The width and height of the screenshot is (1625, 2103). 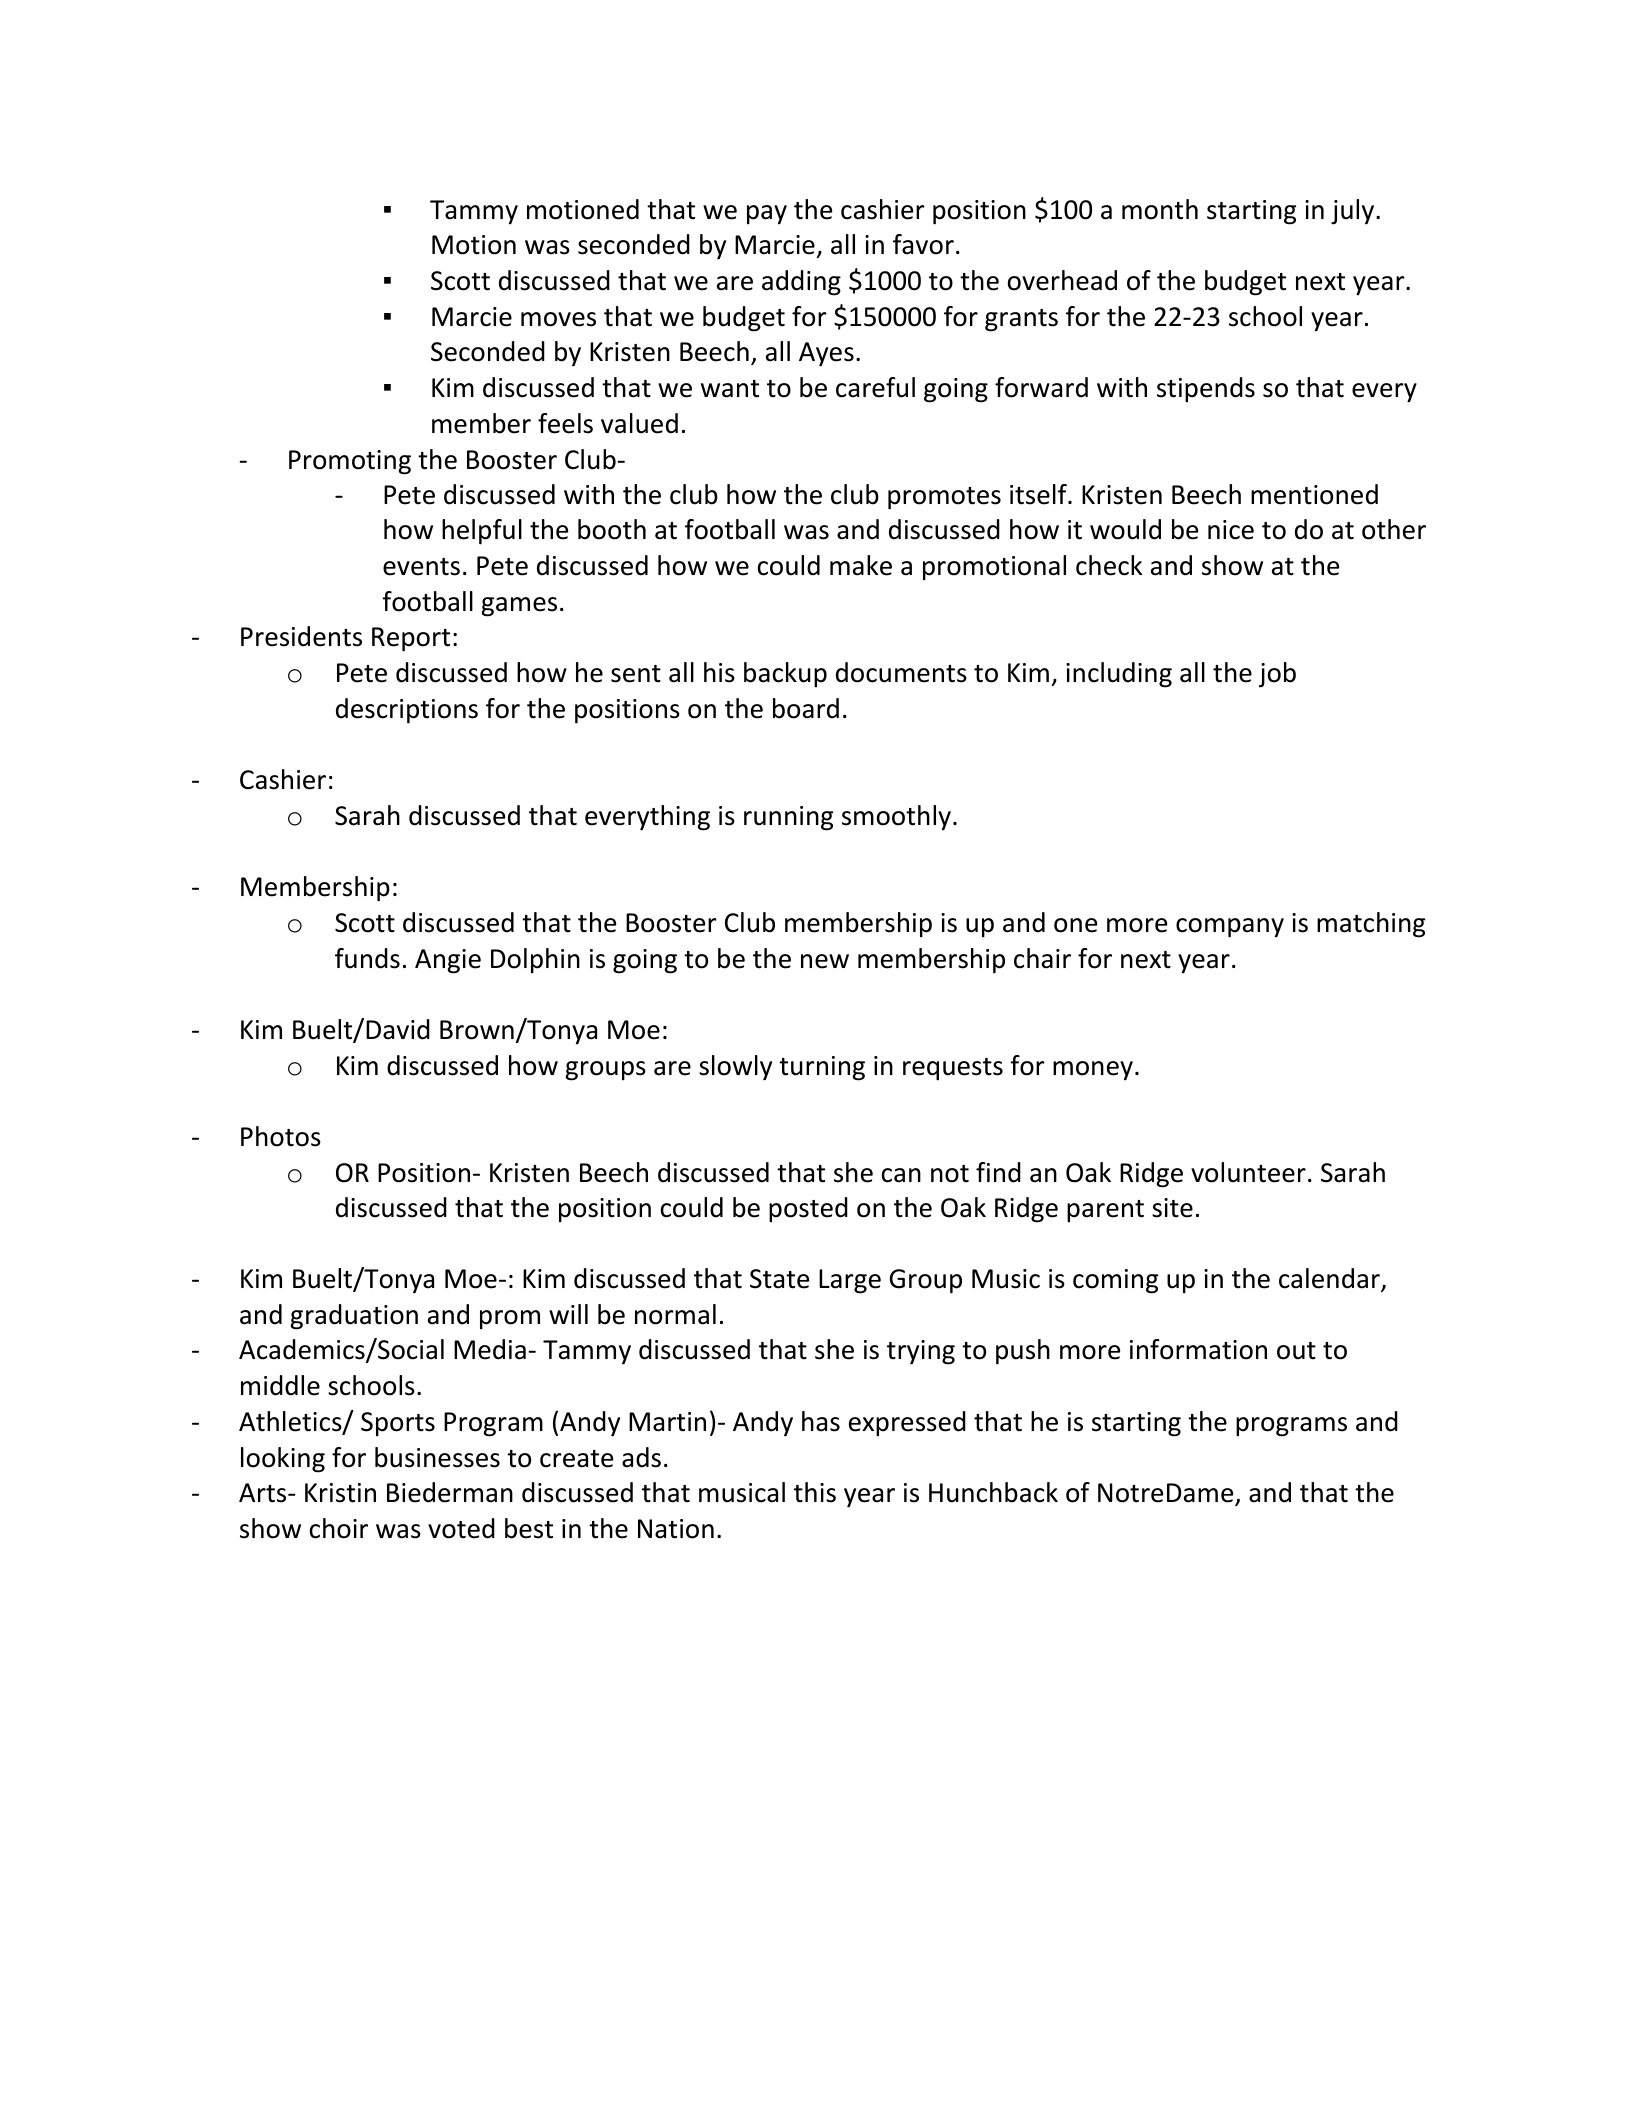 What do you see at coordinates (558, 319) in the screenshot?
I see `moves` at bounding box center [558, 319].
